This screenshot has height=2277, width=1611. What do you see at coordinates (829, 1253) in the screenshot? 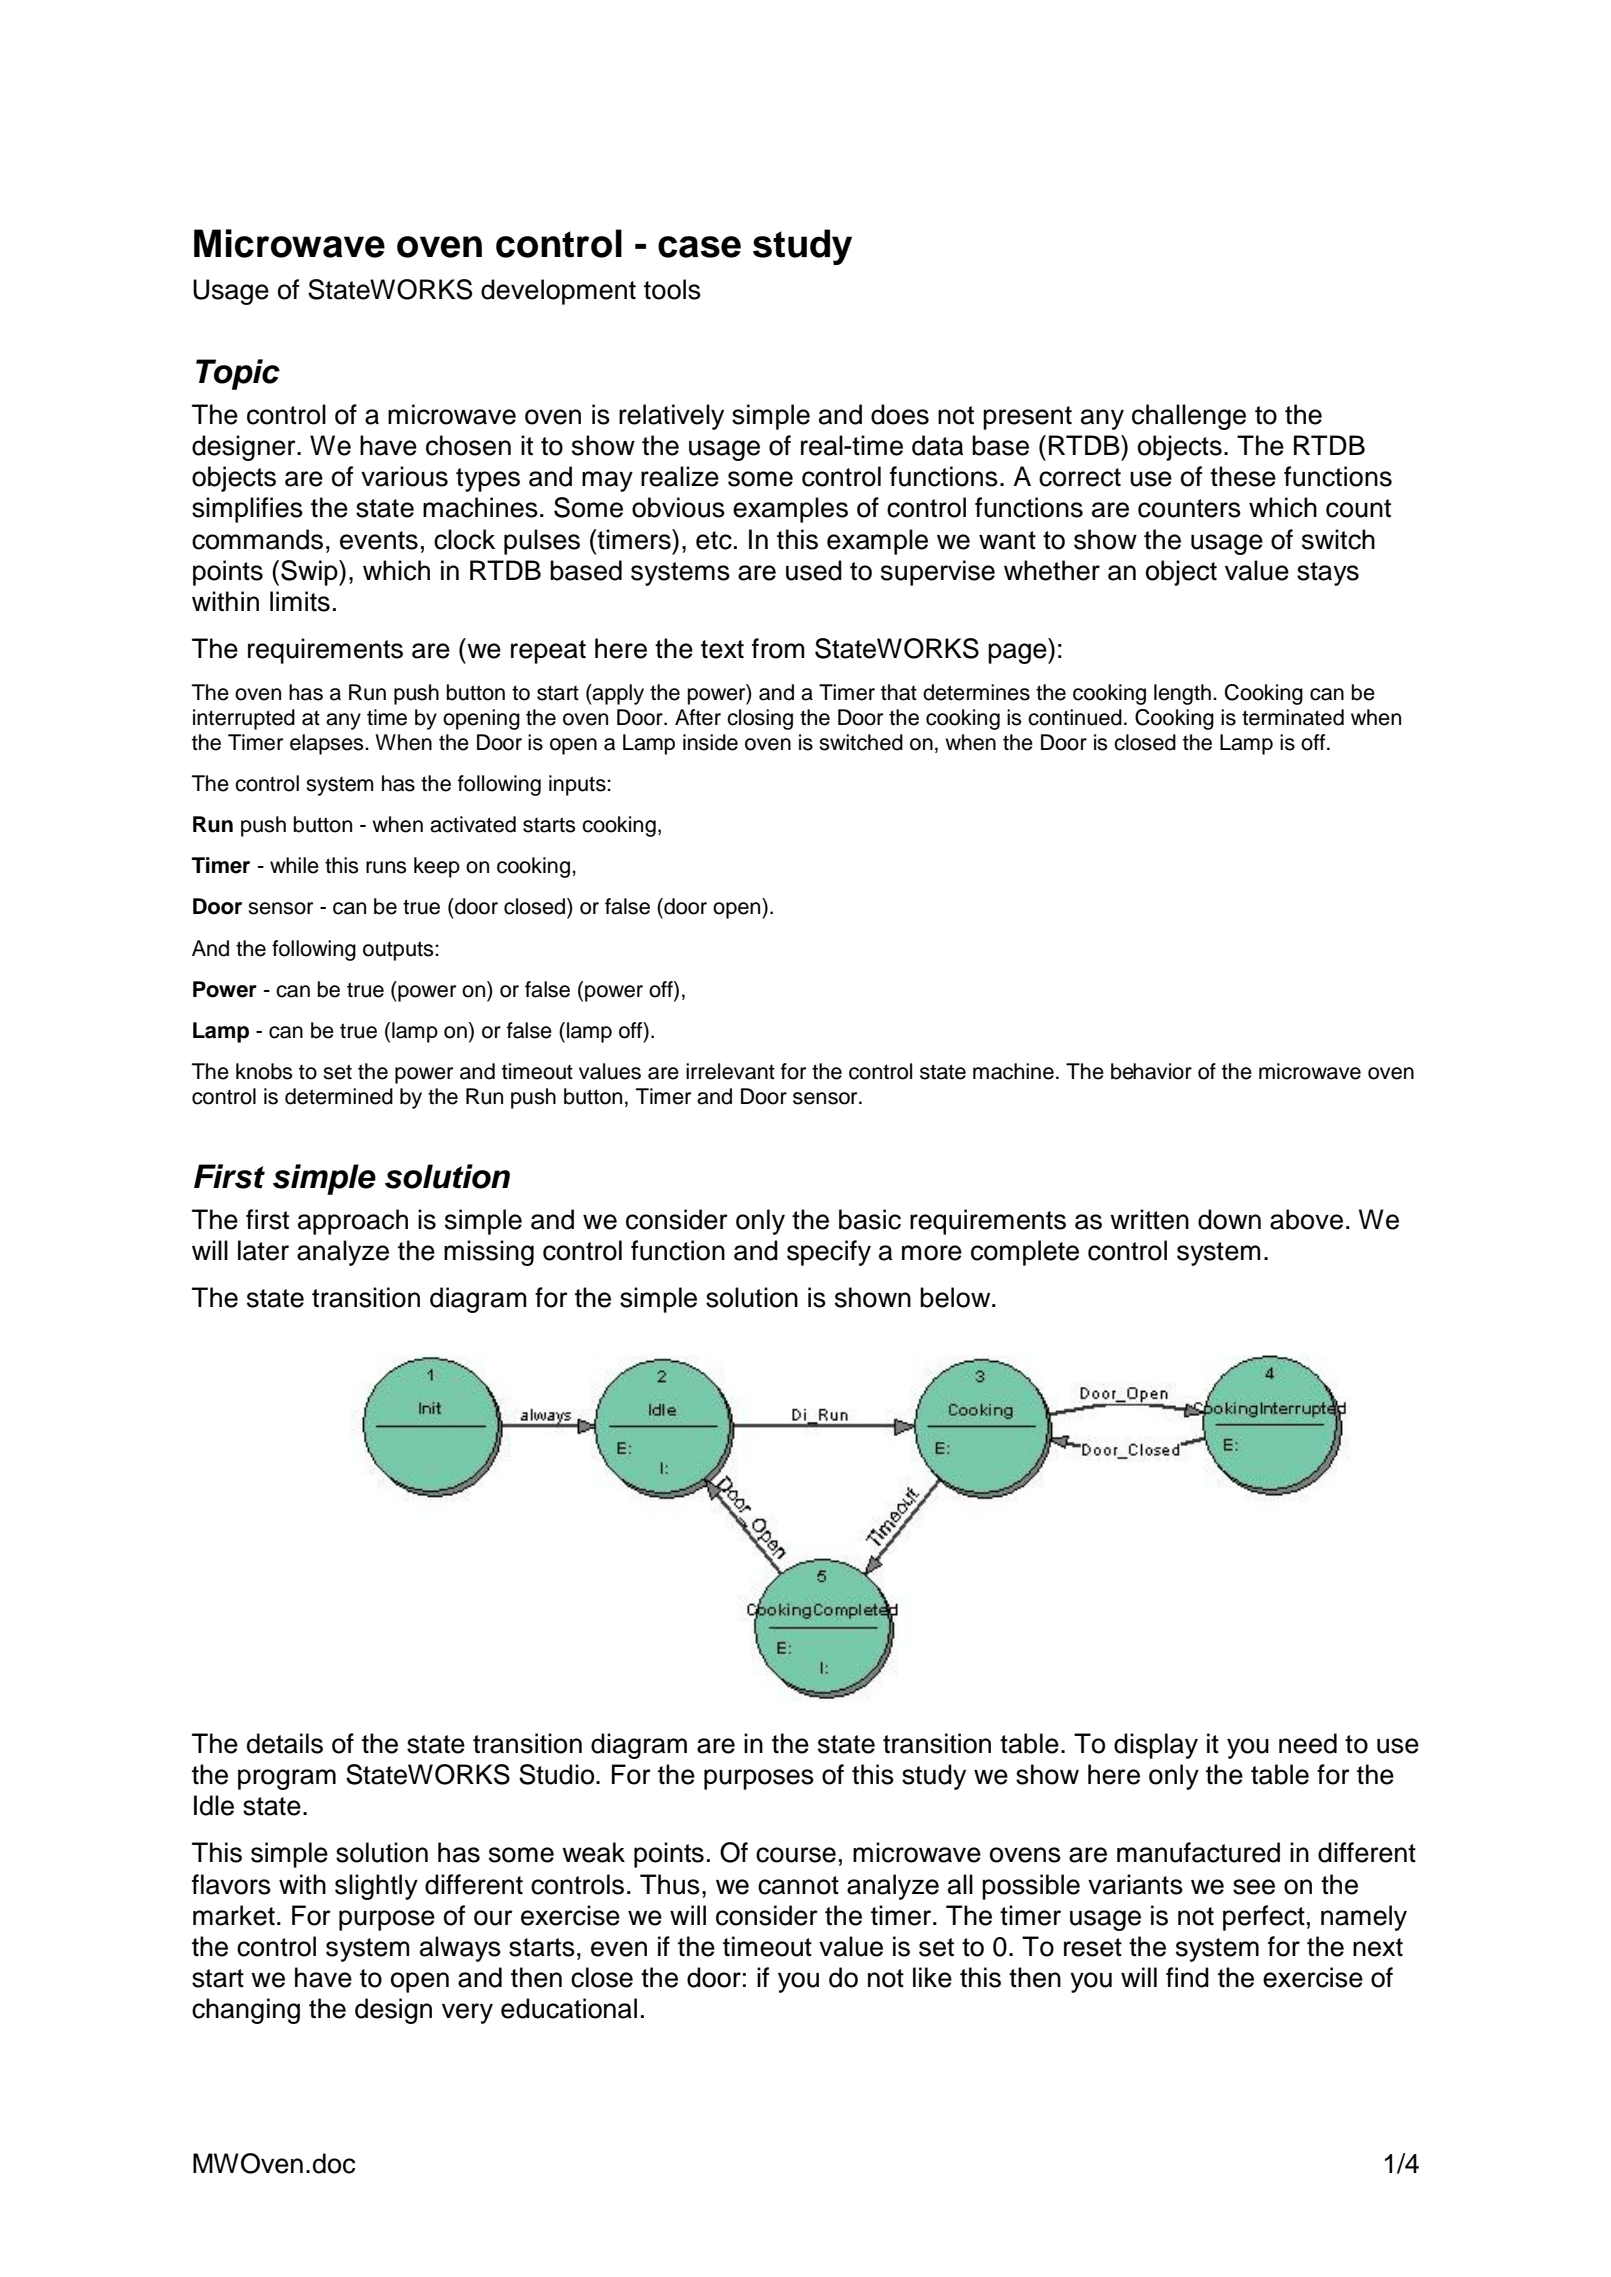
I see `specify` at bounding box center [829, 1253].
